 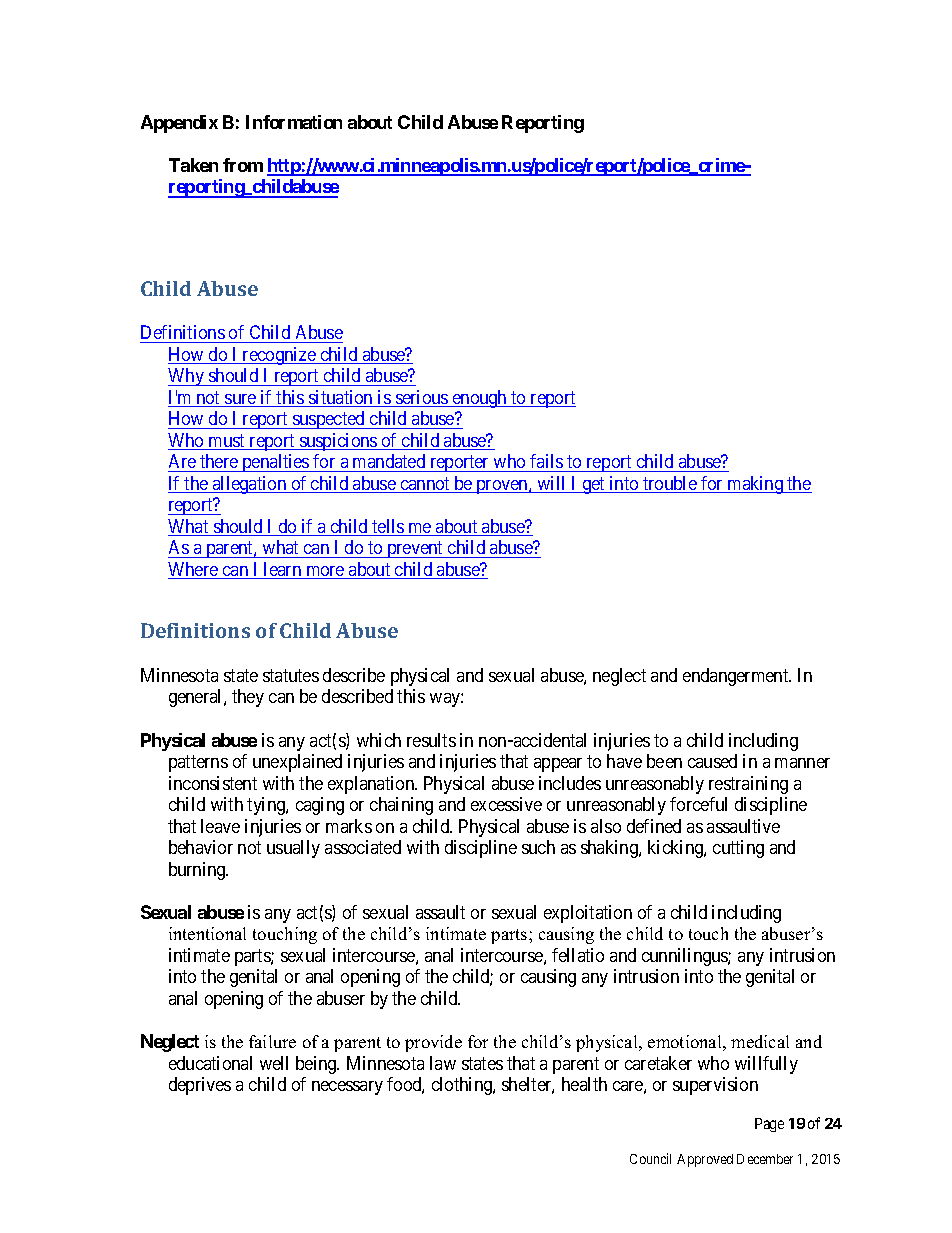 I want to click on Information, so click(x=294, y=122).
